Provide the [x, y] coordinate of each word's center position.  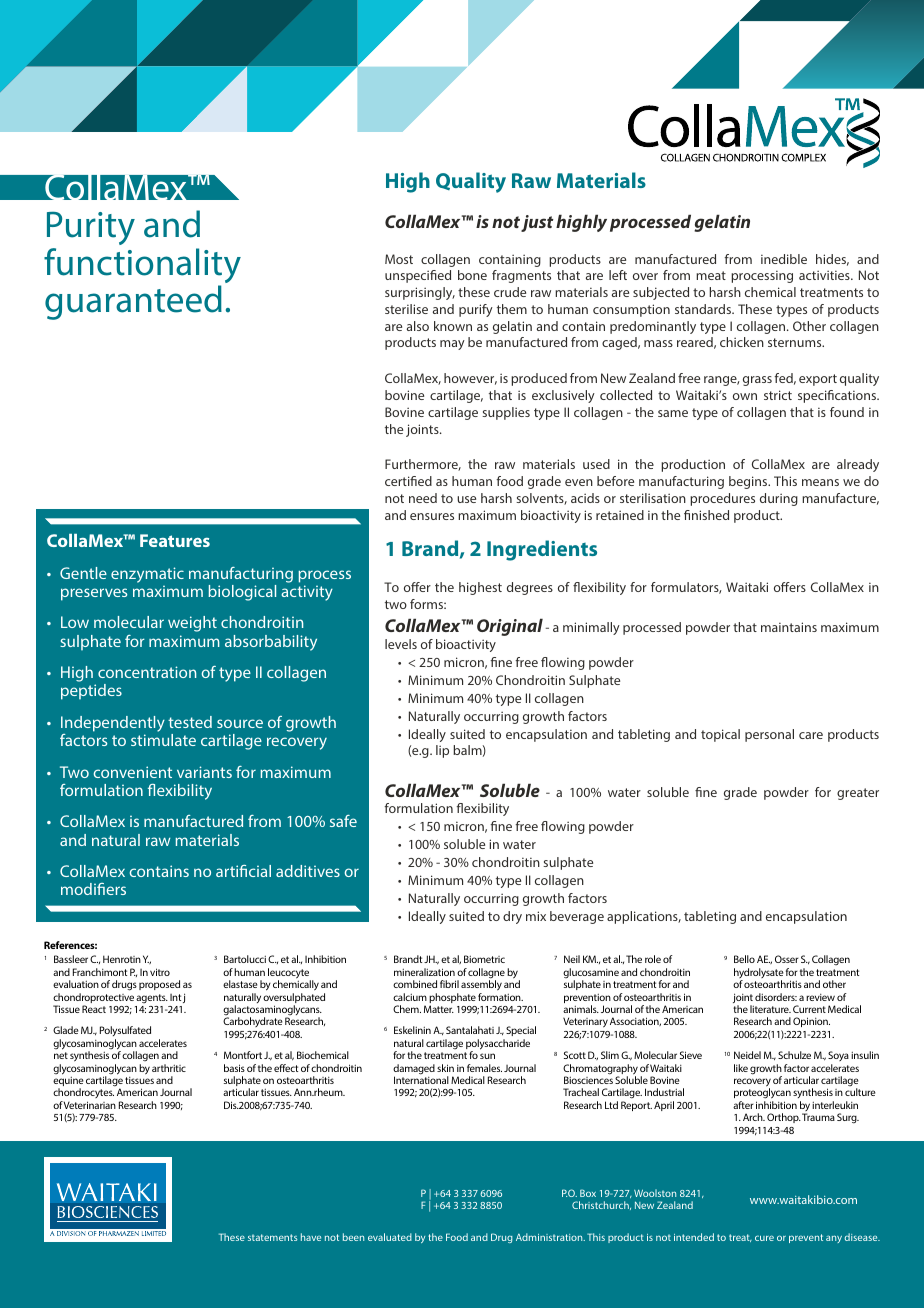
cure [764, 1238]
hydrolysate [759, 974]
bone [472, 275]
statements [273, 1237]
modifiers [93, 889]
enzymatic [147, 575]
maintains [789, 627]
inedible [784, 259]
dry [512, 917]
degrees [530, 588]
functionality [142, 267]
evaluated [390, 1237]
